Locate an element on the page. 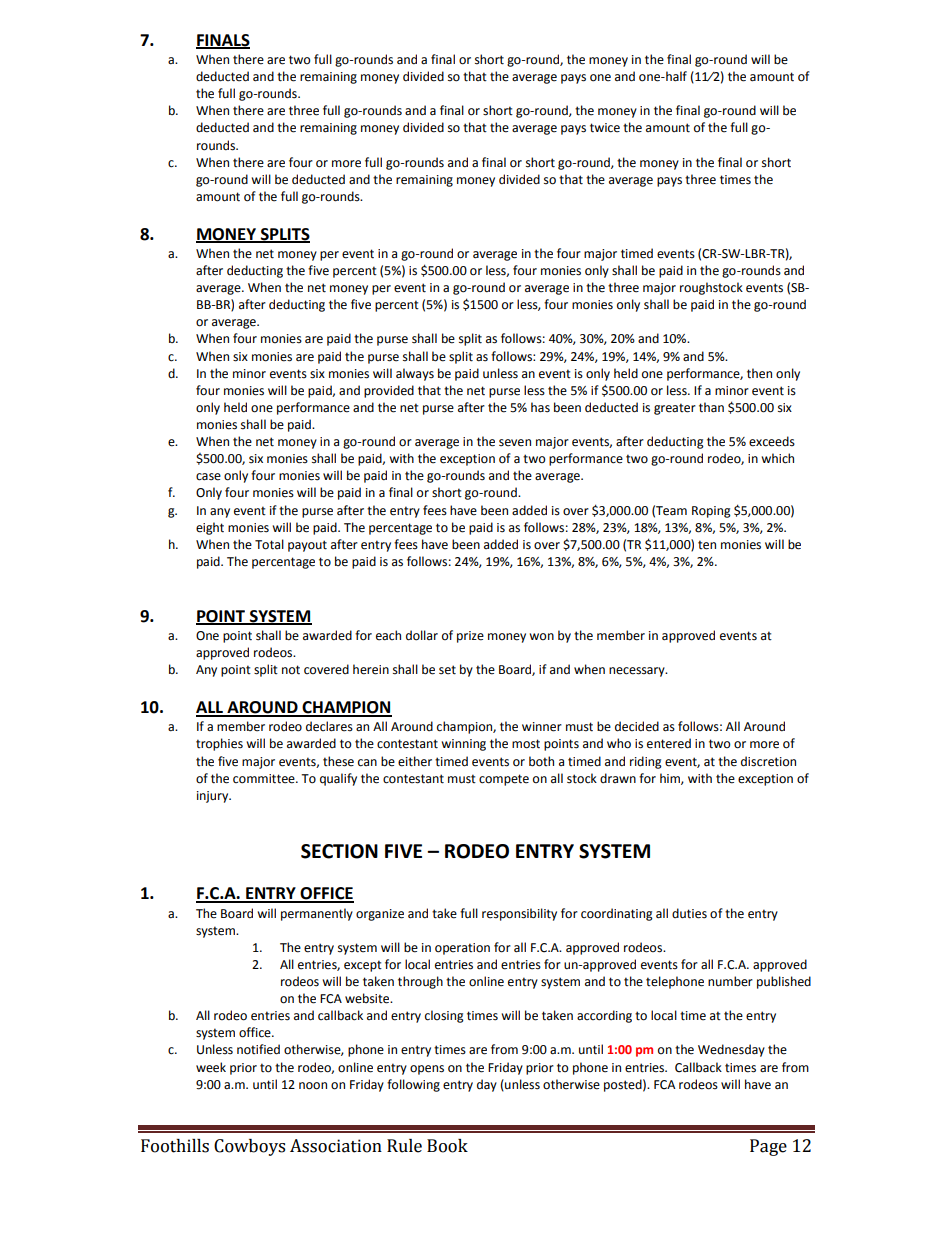  compete is located at coordinates (504, 780).
